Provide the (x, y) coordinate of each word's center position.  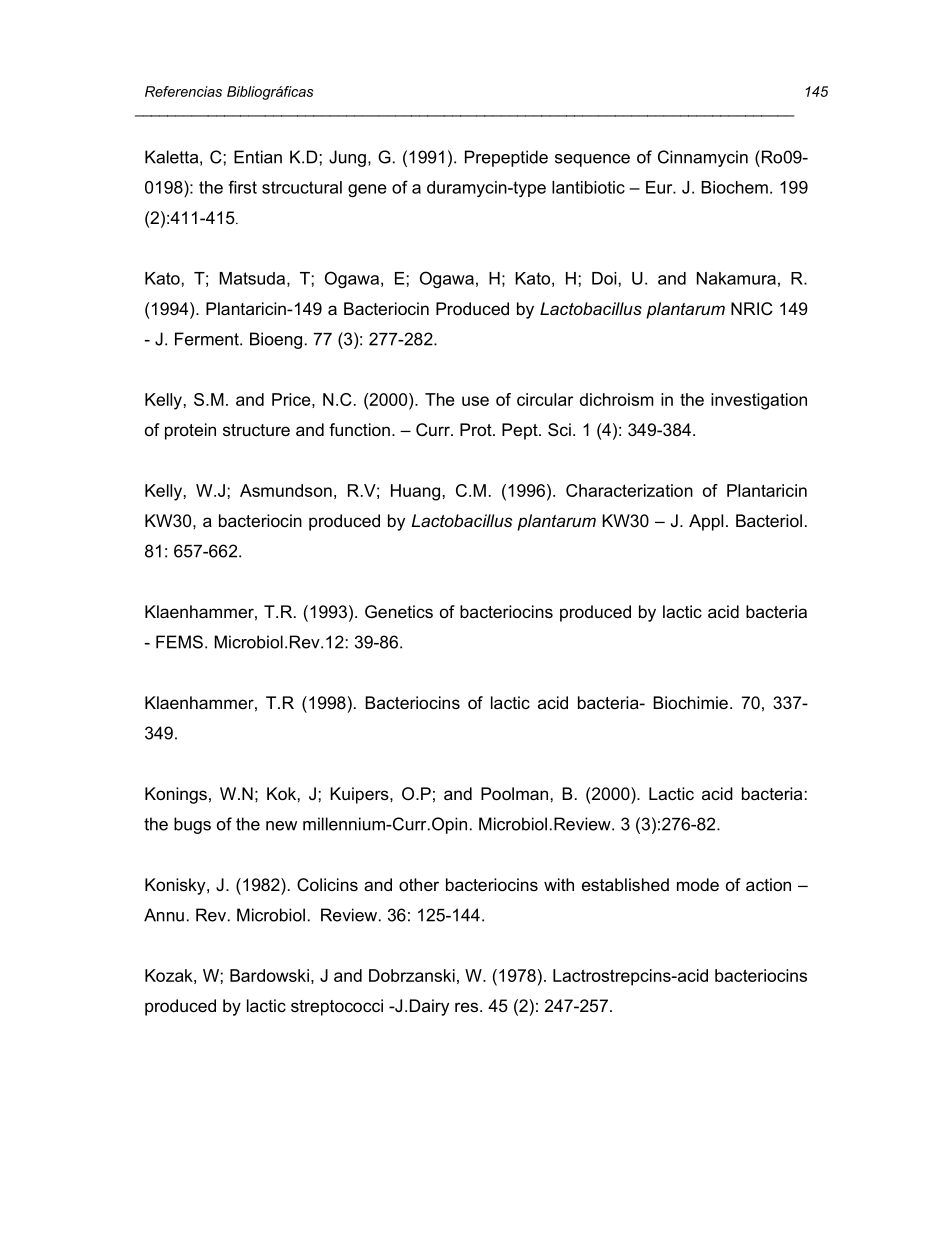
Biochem (734, 187)
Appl (706, 522)
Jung (347, 158)
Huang (415, 492)
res (466, 1007)
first (242, 187)
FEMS (179, 642)
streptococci (337, 1007)
